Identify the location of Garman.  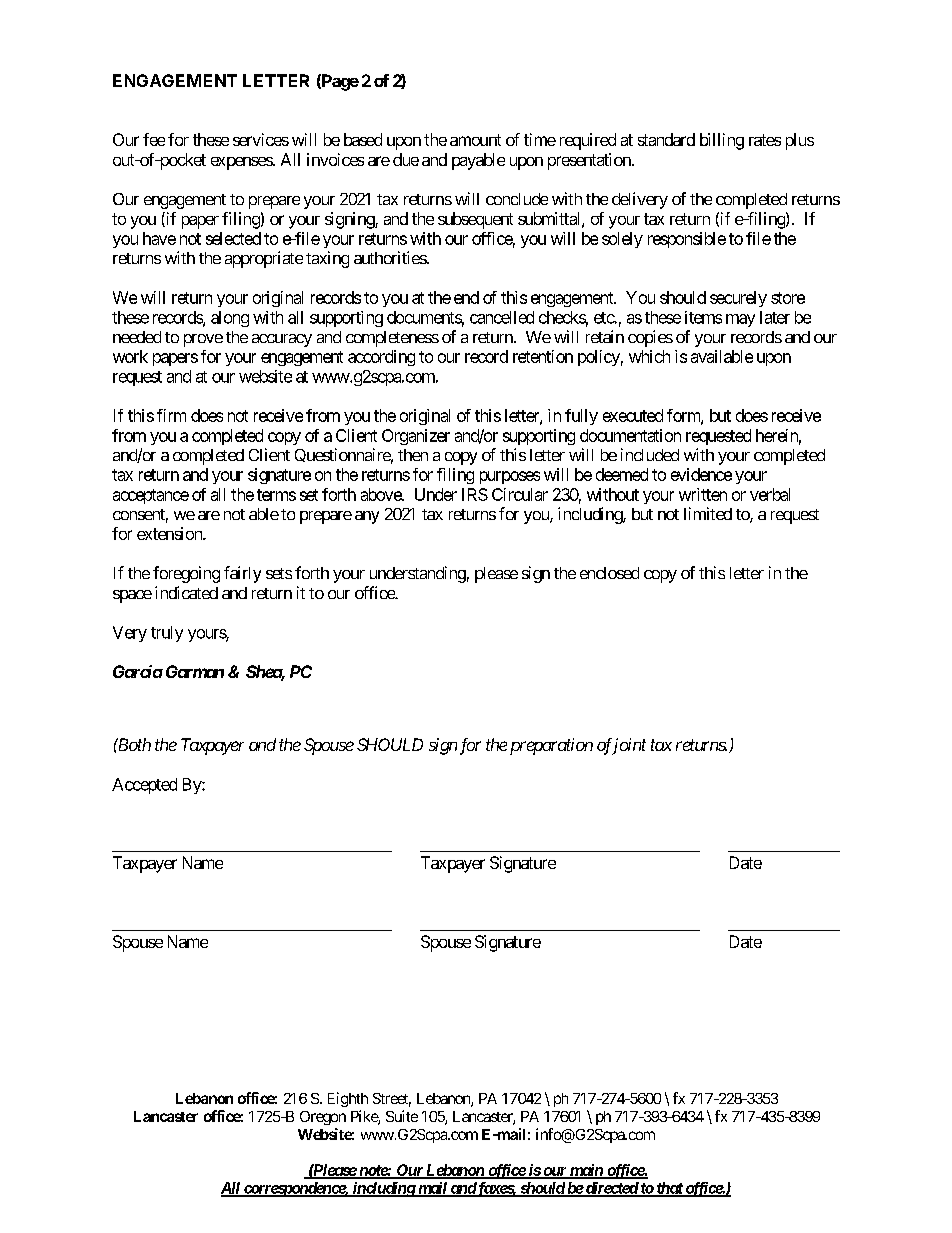
(195, 671).
